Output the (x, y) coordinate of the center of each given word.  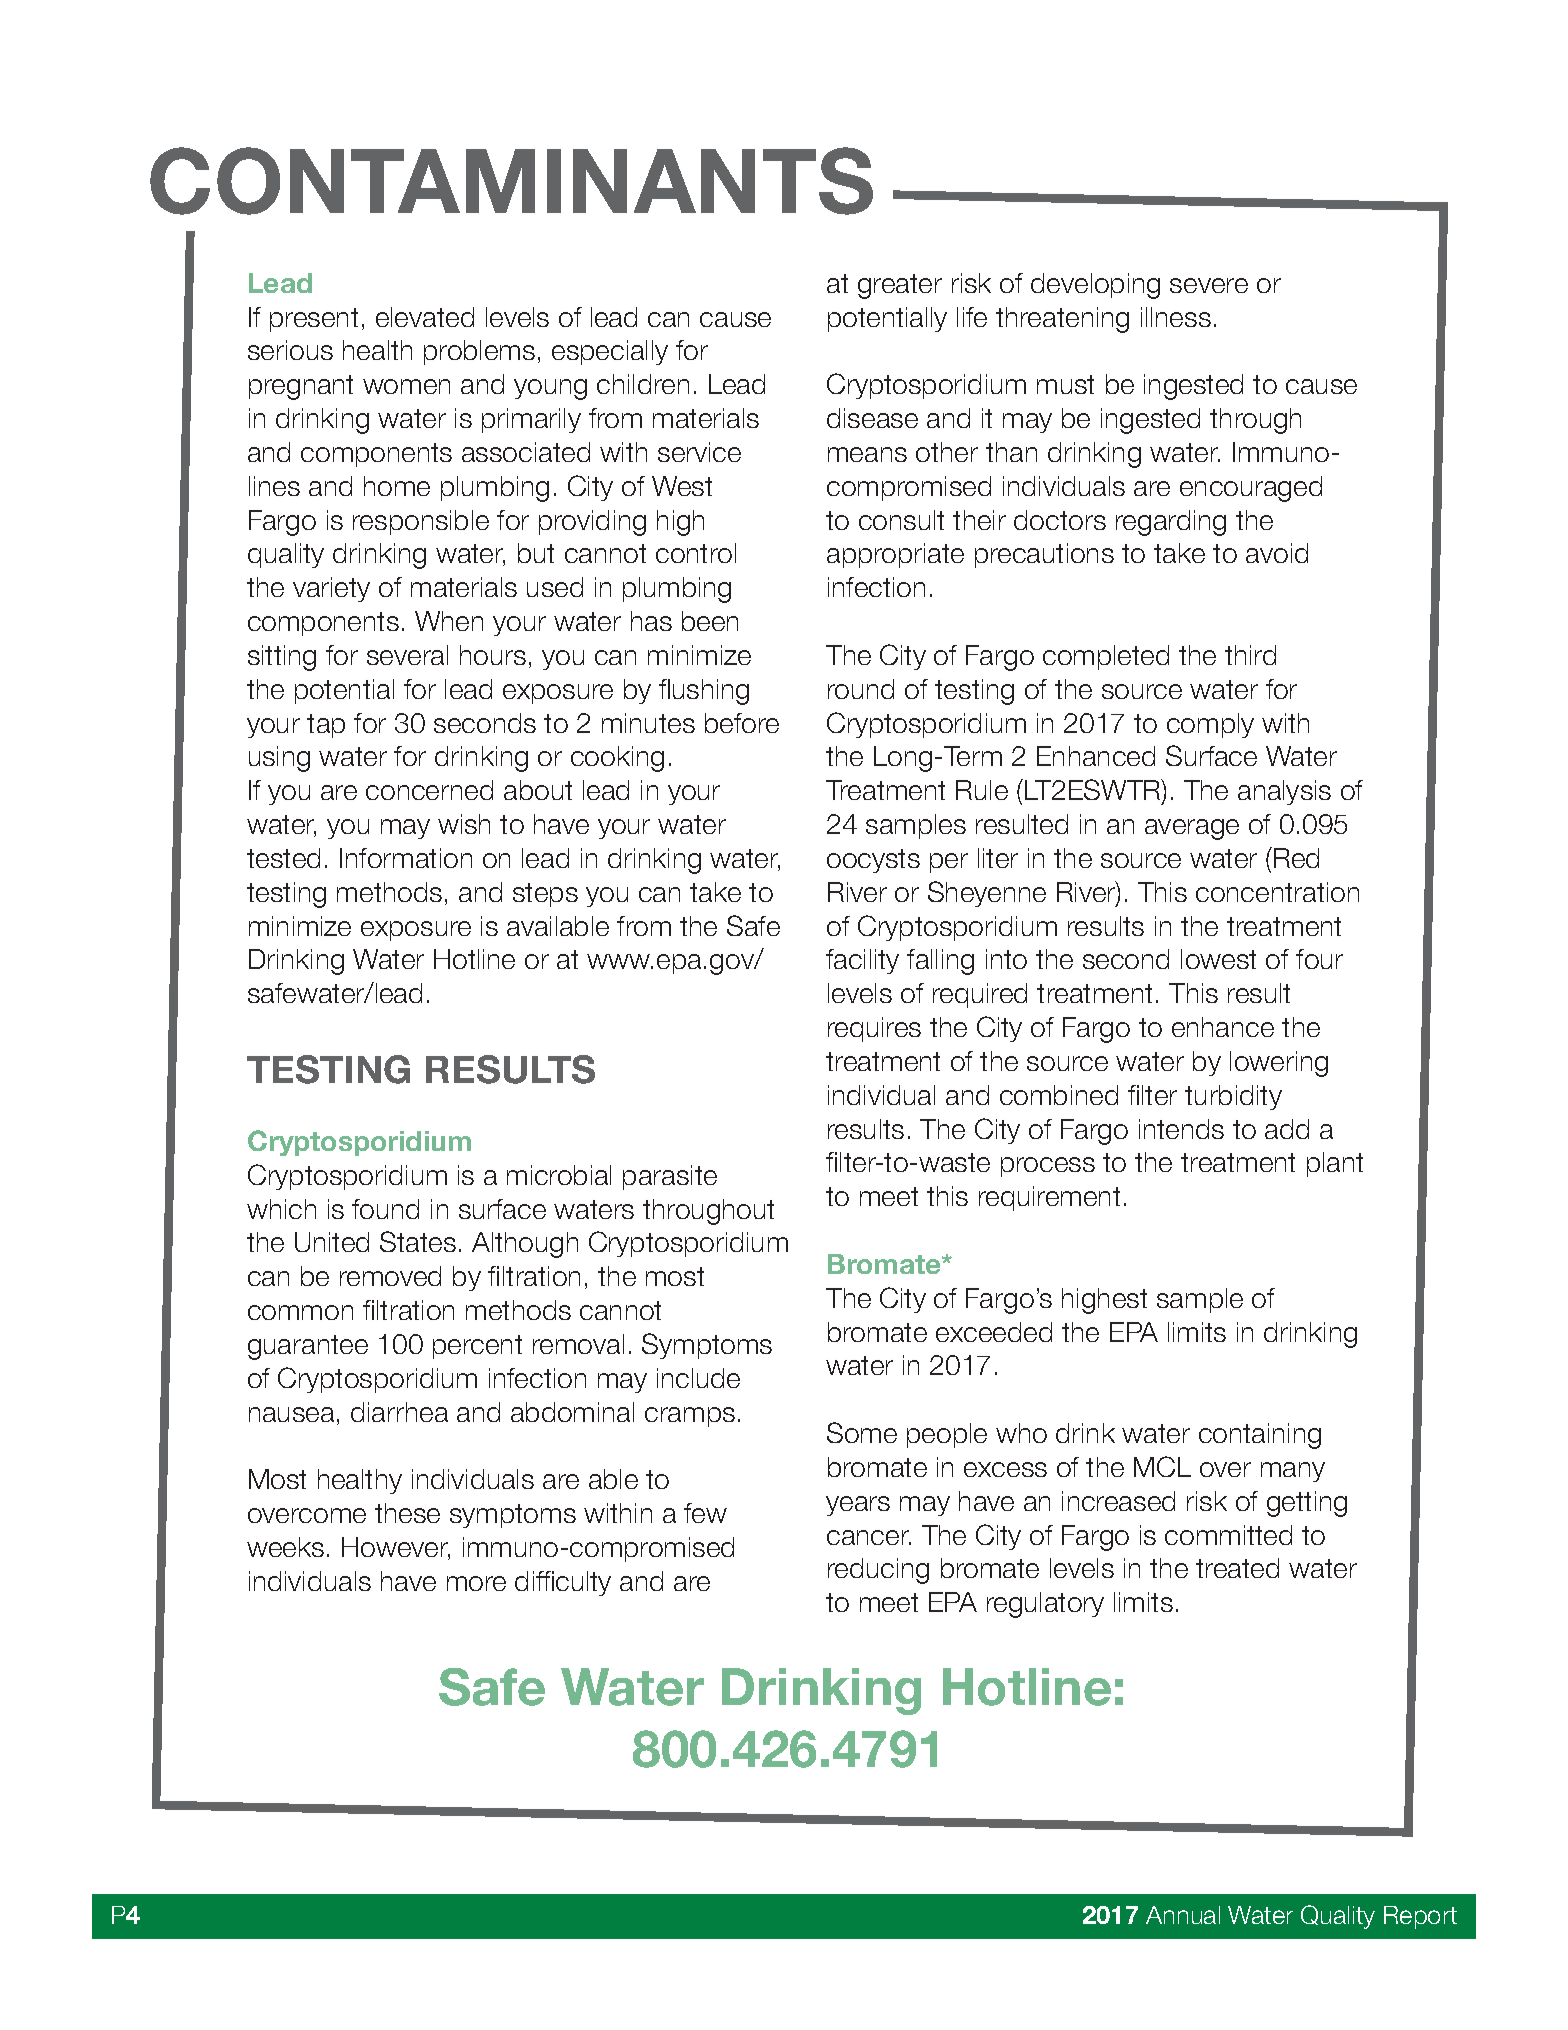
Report (1420, 1917)
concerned (429, 790)
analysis (1284, 792)
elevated (425, 317)
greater (900, 286)
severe (1209, 285)
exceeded (994, 1332)
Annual (1183, 1915)
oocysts (873, 861)
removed (390, 1276)
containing (1260, 1436)
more (476, 1583)
